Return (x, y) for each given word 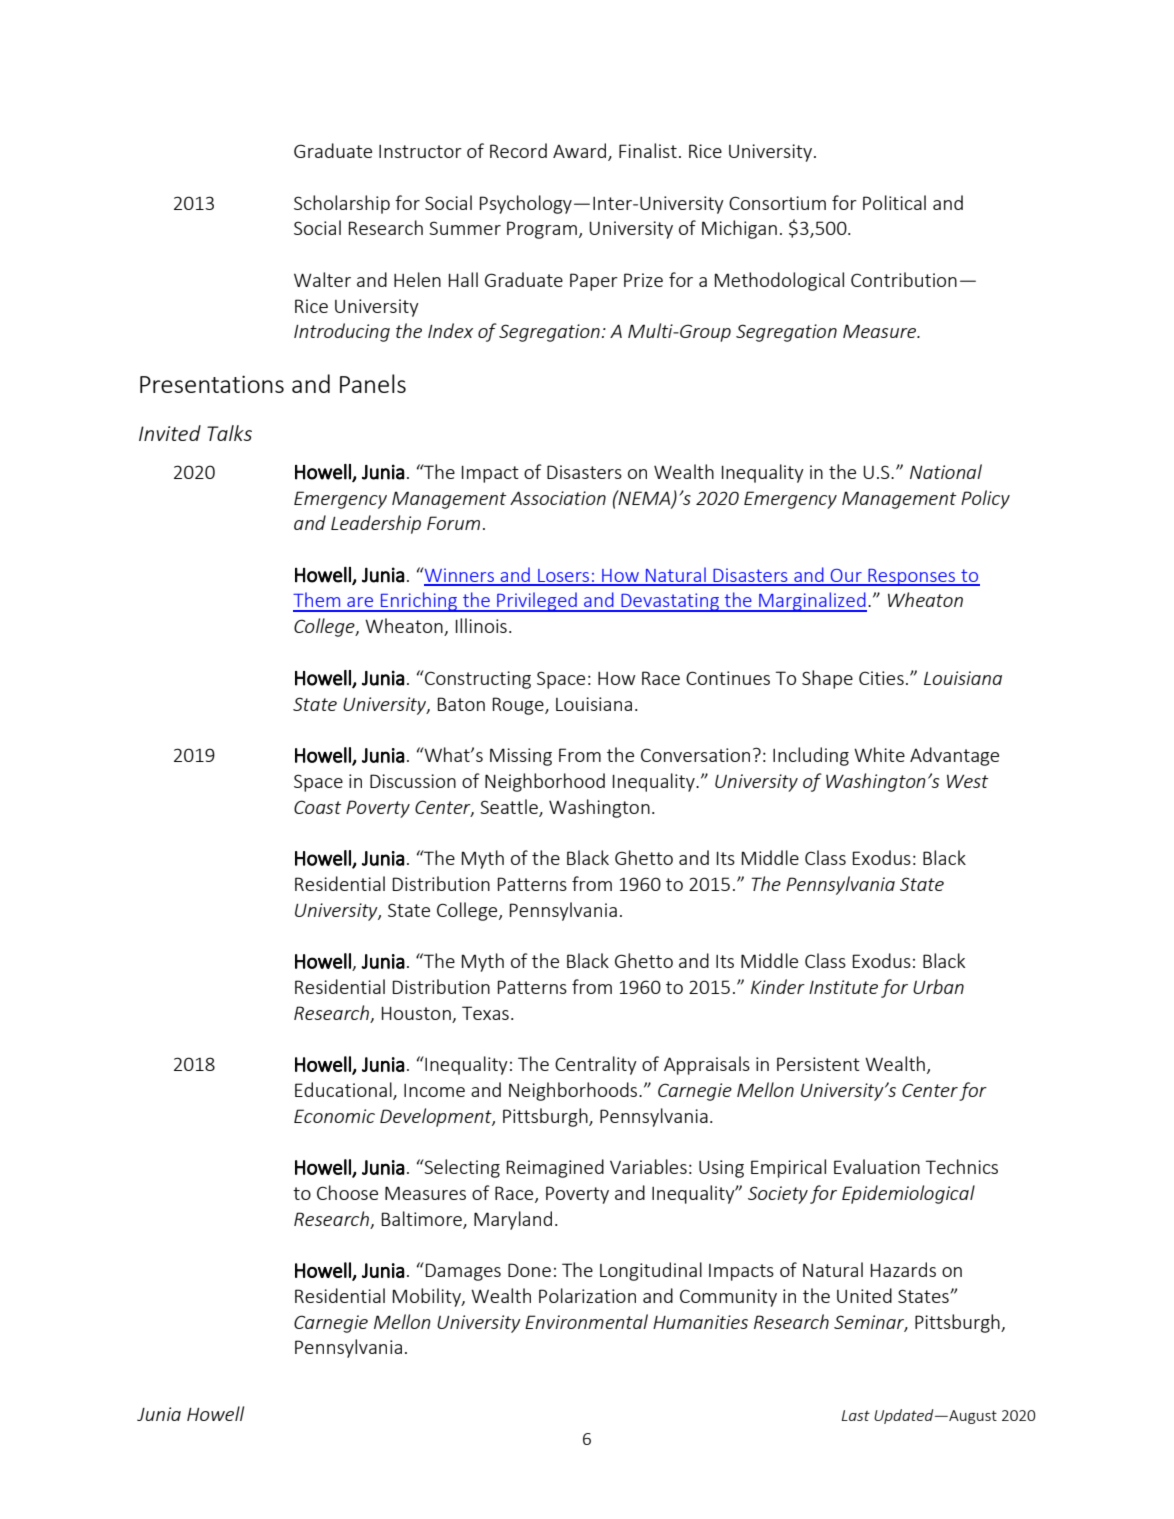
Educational (344, 1090)
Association (558, 498)
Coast (318, 807)
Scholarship (342, 204)
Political (894, 202)
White (879, 754)
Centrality (596, 1065)
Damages (463, 1272)
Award (581, 152)
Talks (229, 433)
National (946, 471)
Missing (521, 757)
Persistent (818, 1064)
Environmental (586, 1321)
